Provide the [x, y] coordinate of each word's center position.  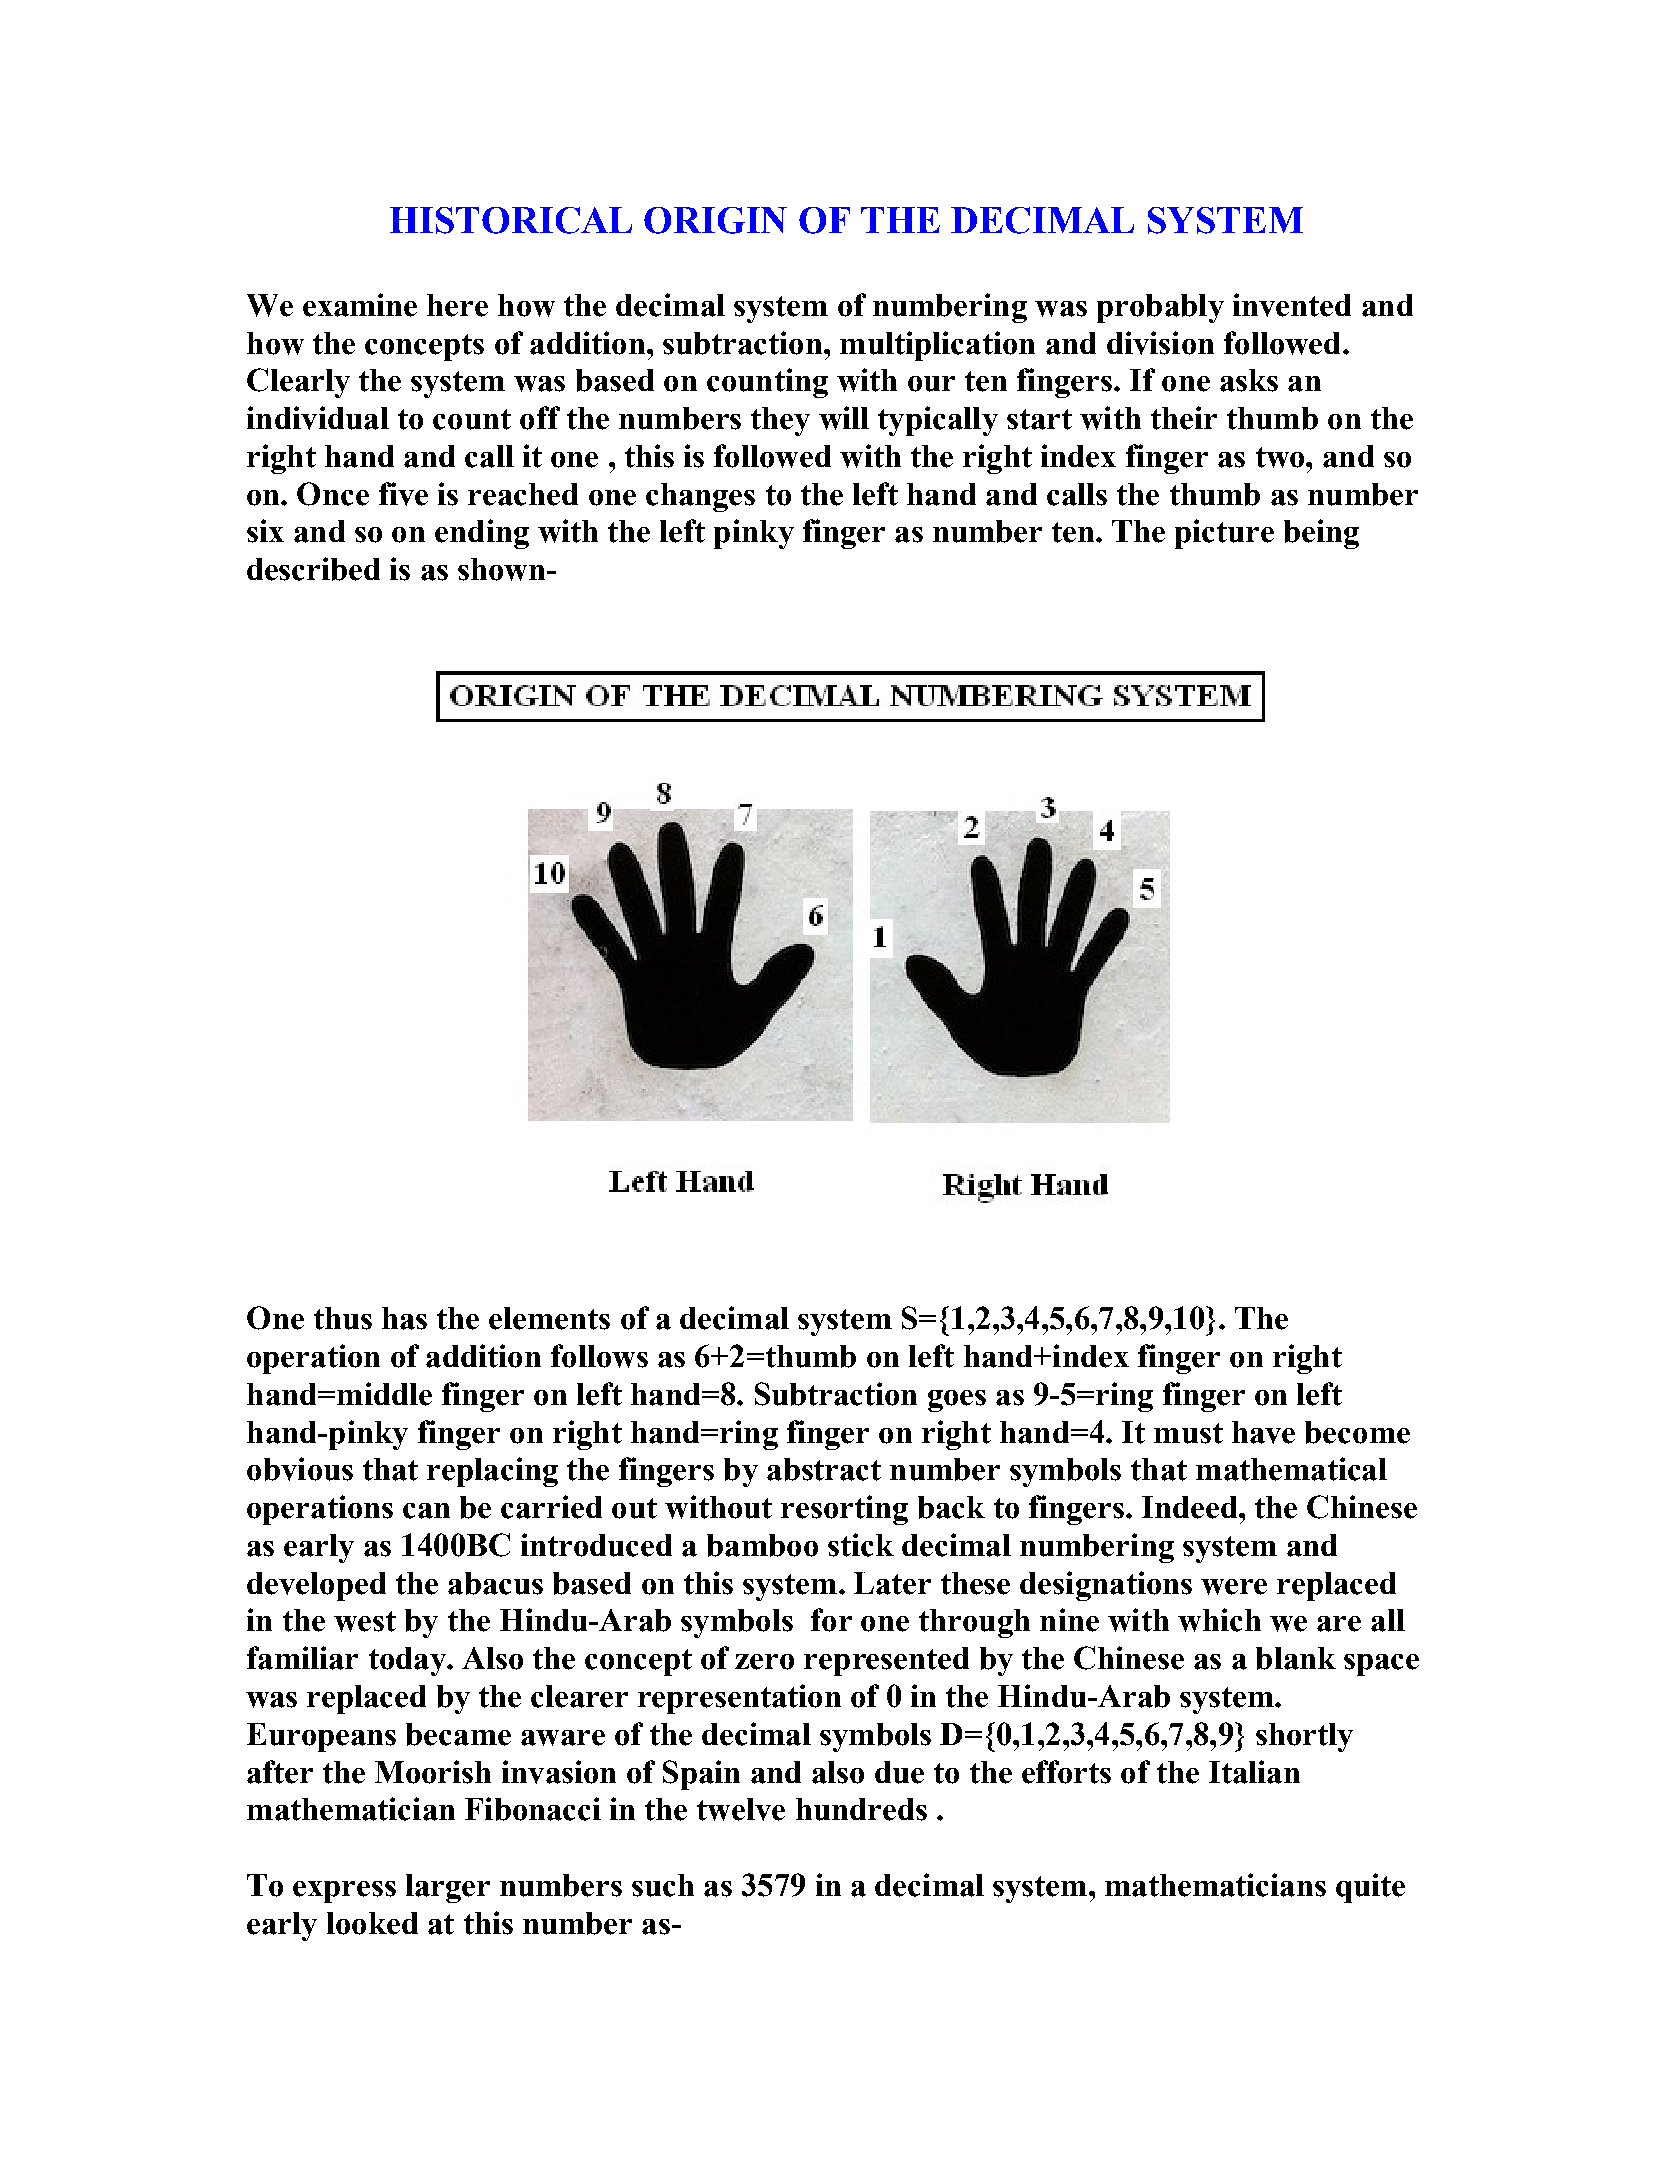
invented [1292, 305]
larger [448, 1888]
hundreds [861, 1809]
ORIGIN [715, 220]
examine [360, 305]
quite [1370, 1888]
